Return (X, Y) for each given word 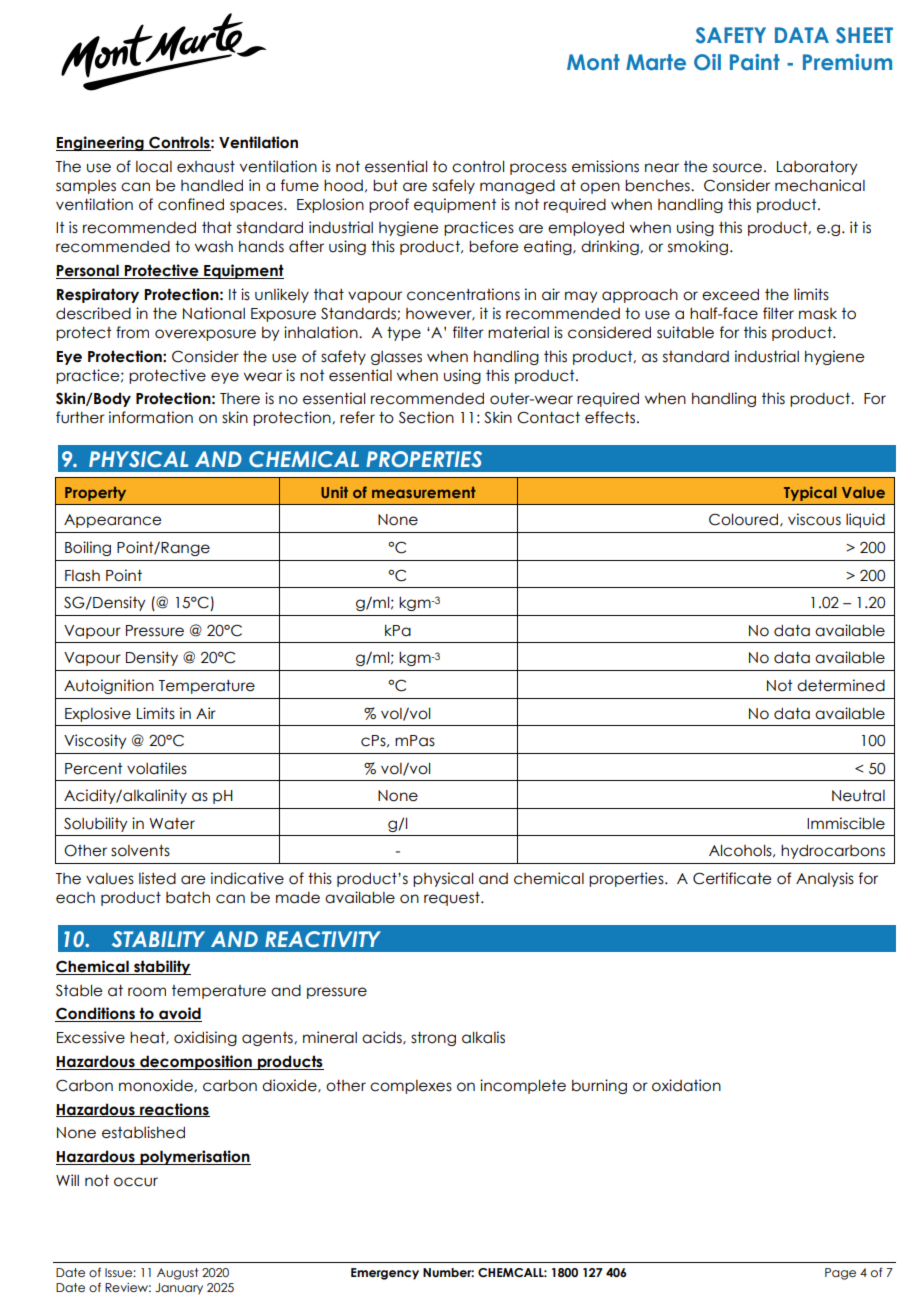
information (151, 417)
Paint (755, 62)
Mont (593, 62)
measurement (424, 492)
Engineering (101, 143)
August (177, 1274)
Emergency (385, 1274)
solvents (140, 851)
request (453, 899)
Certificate (732, 878)
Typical (810, 493)
